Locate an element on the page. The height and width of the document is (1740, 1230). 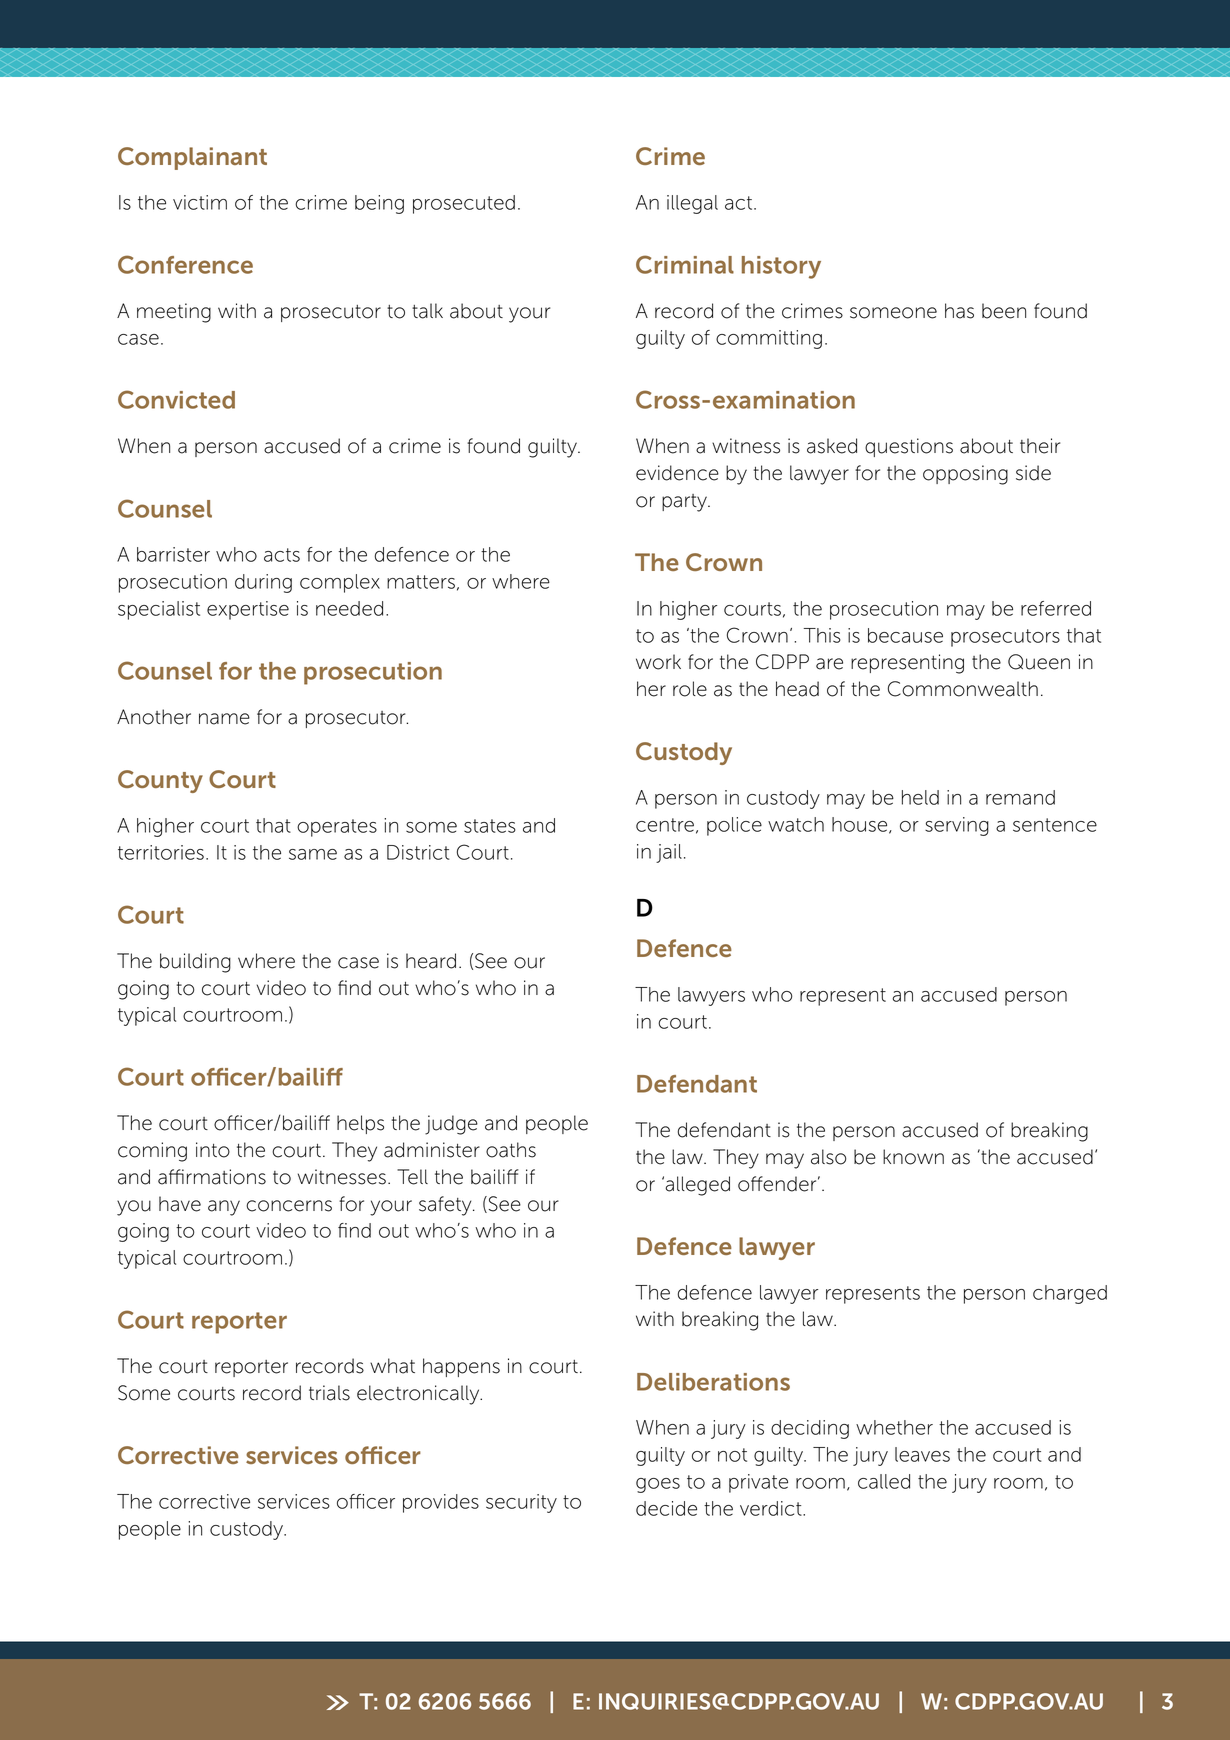
trials is located at coordinates (329, 1393).
